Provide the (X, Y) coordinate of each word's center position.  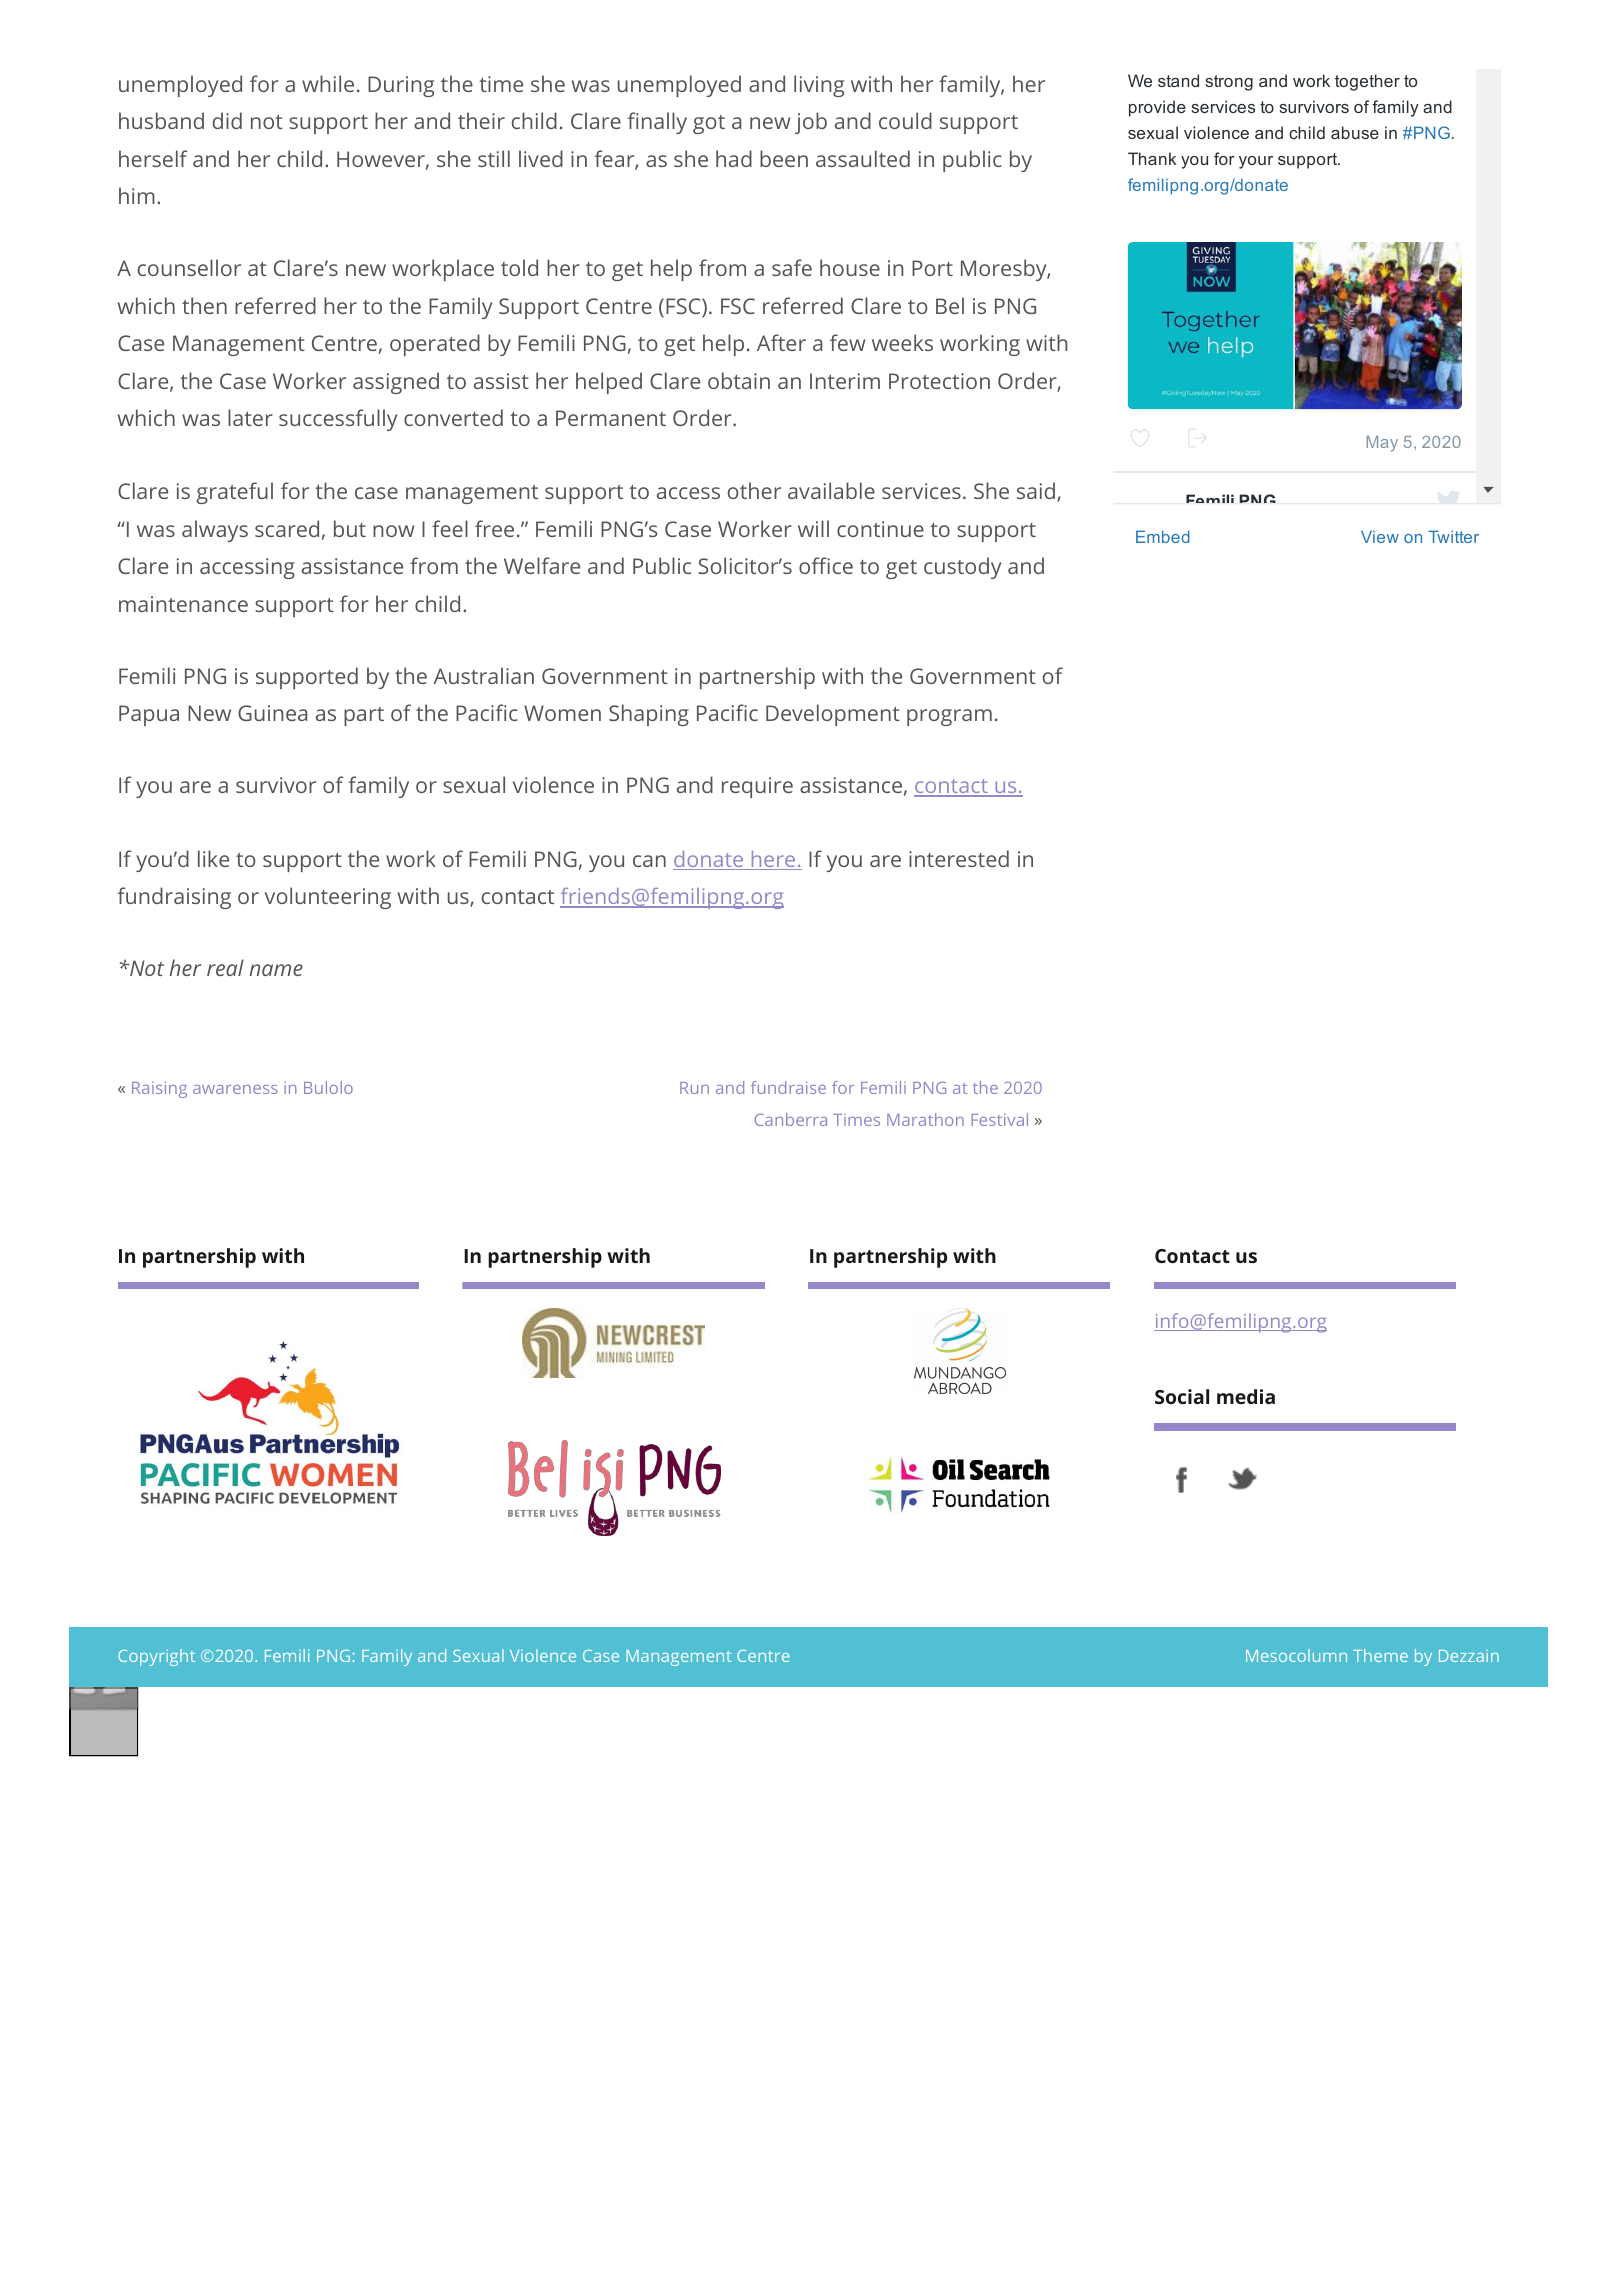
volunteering (328, 898)
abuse (1355, 132)
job (811, 123)
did (227, 120)
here (773, 860)
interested (959, 858)
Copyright (156, 1657)
